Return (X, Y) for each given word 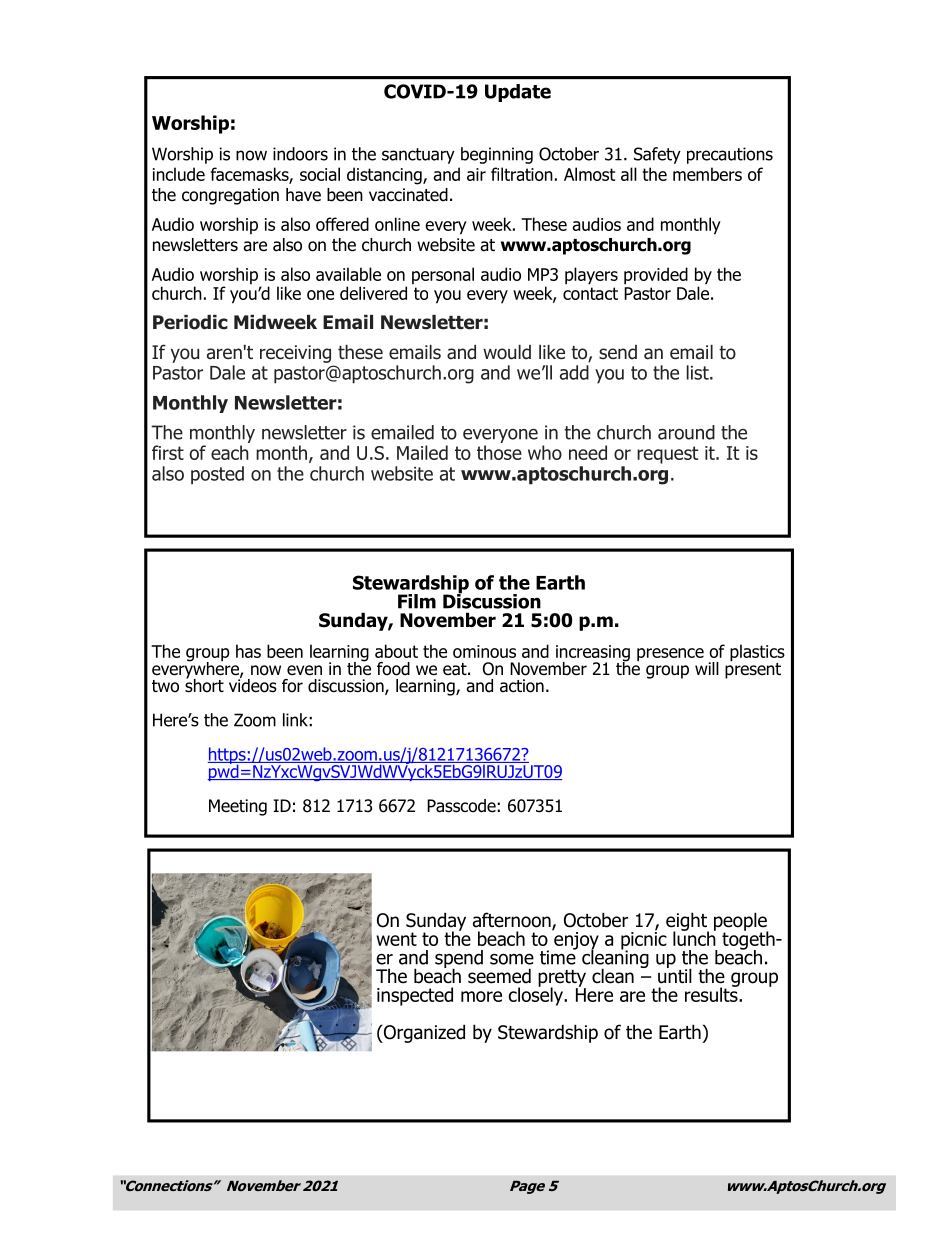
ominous (484, 651)
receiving (295, 354)
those (499, 452)
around (686, 432)
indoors (300, 154)
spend (459, 960)
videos (253, 684)
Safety (657, 155)
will (707, 668)
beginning (497, 155)
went (396, 939)
